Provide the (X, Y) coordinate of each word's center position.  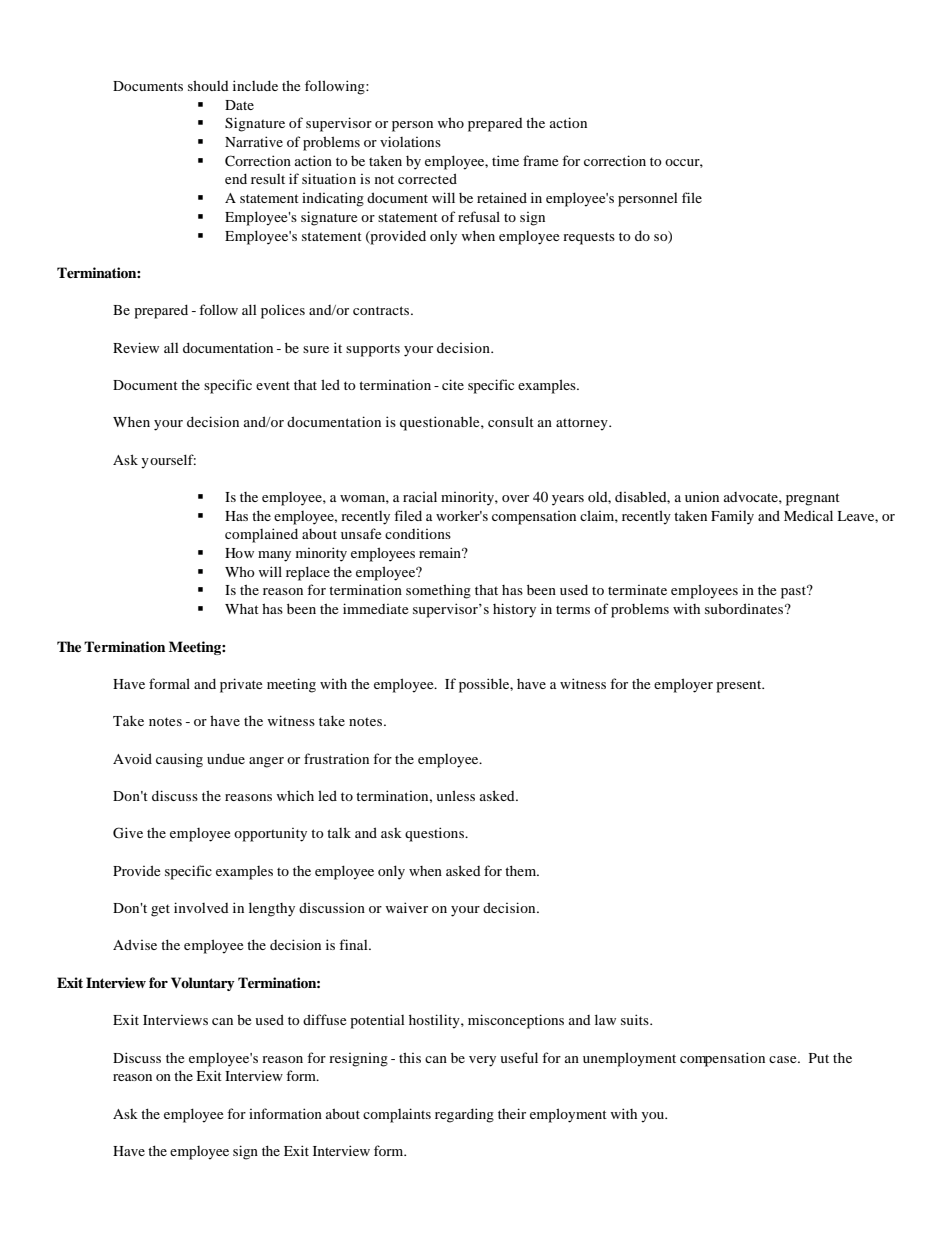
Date (239, 105)
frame (540, 160)
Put (819, 1058)
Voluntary (203, 984)
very (482, 1061)
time (505, 160)
